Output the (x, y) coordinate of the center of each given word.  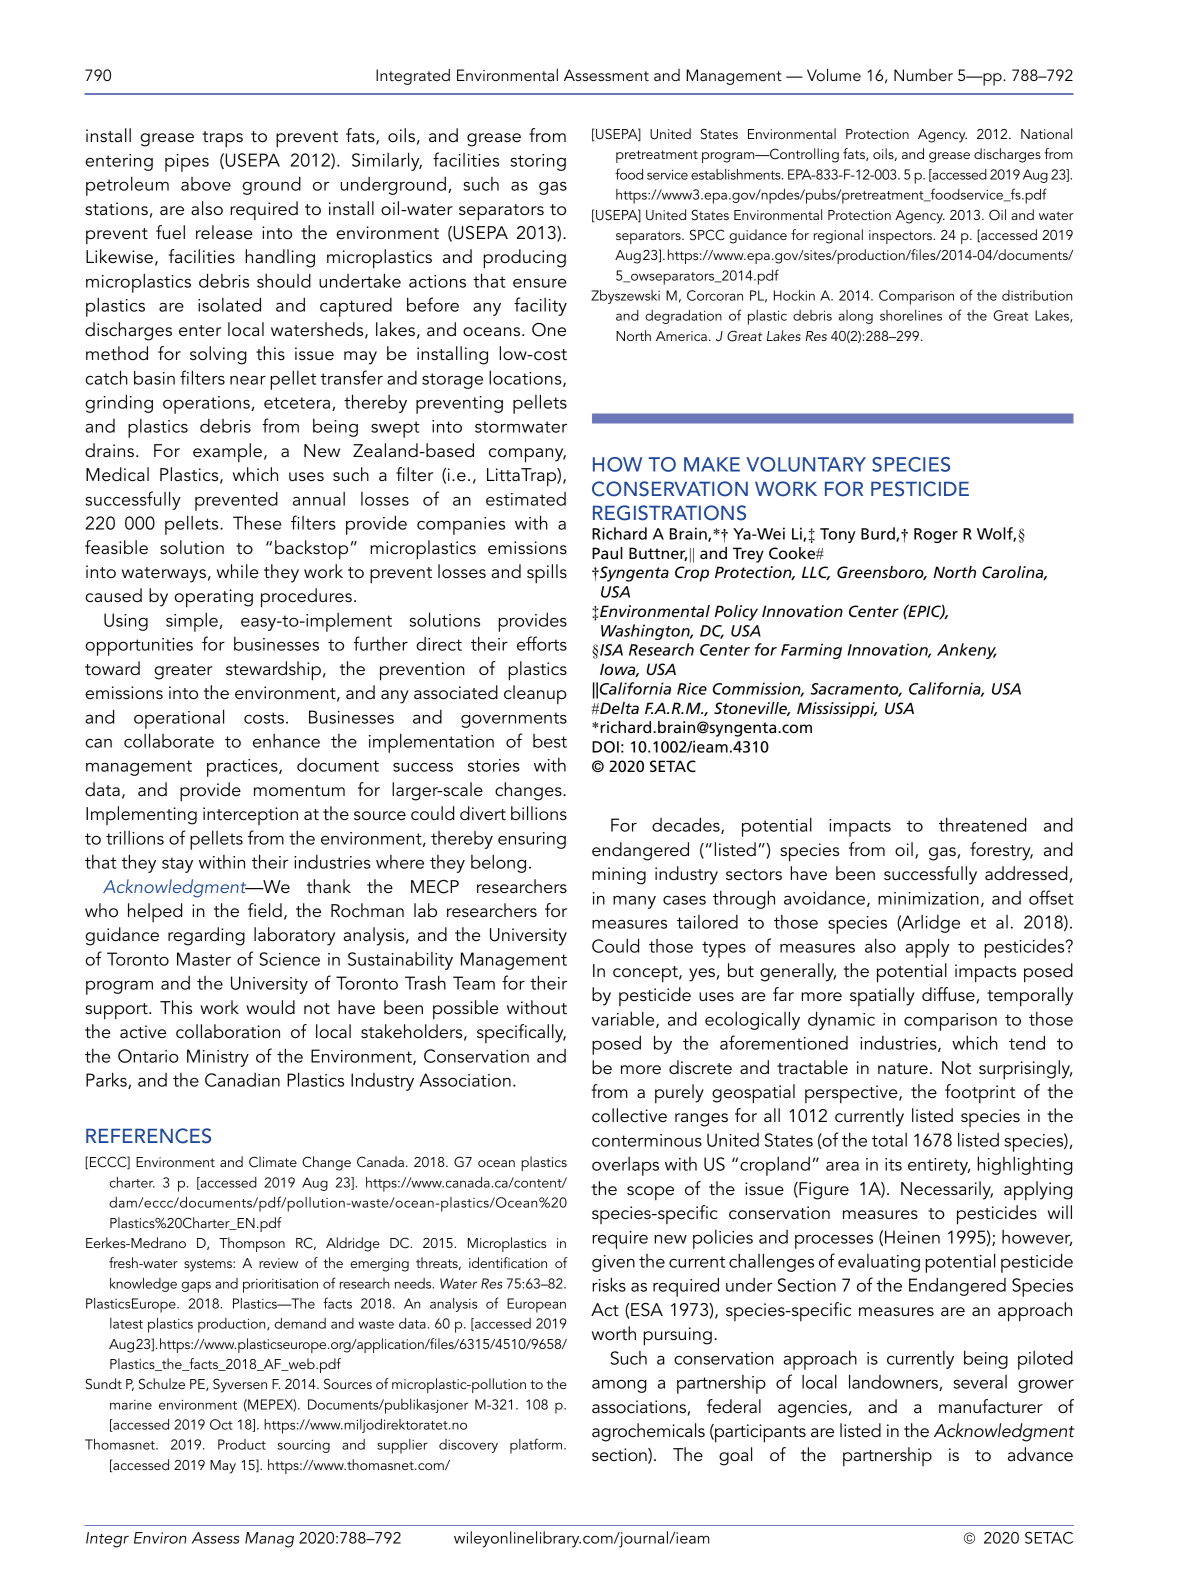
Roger (936, 535)
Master (204, 959)
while (238, 571)
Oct (221, 1424)
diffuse (949, 995)
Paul (607, 553)
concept (646, 974)
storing (538, 162)
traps (222, 139)
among (619, 1386)
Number (923, 75)
